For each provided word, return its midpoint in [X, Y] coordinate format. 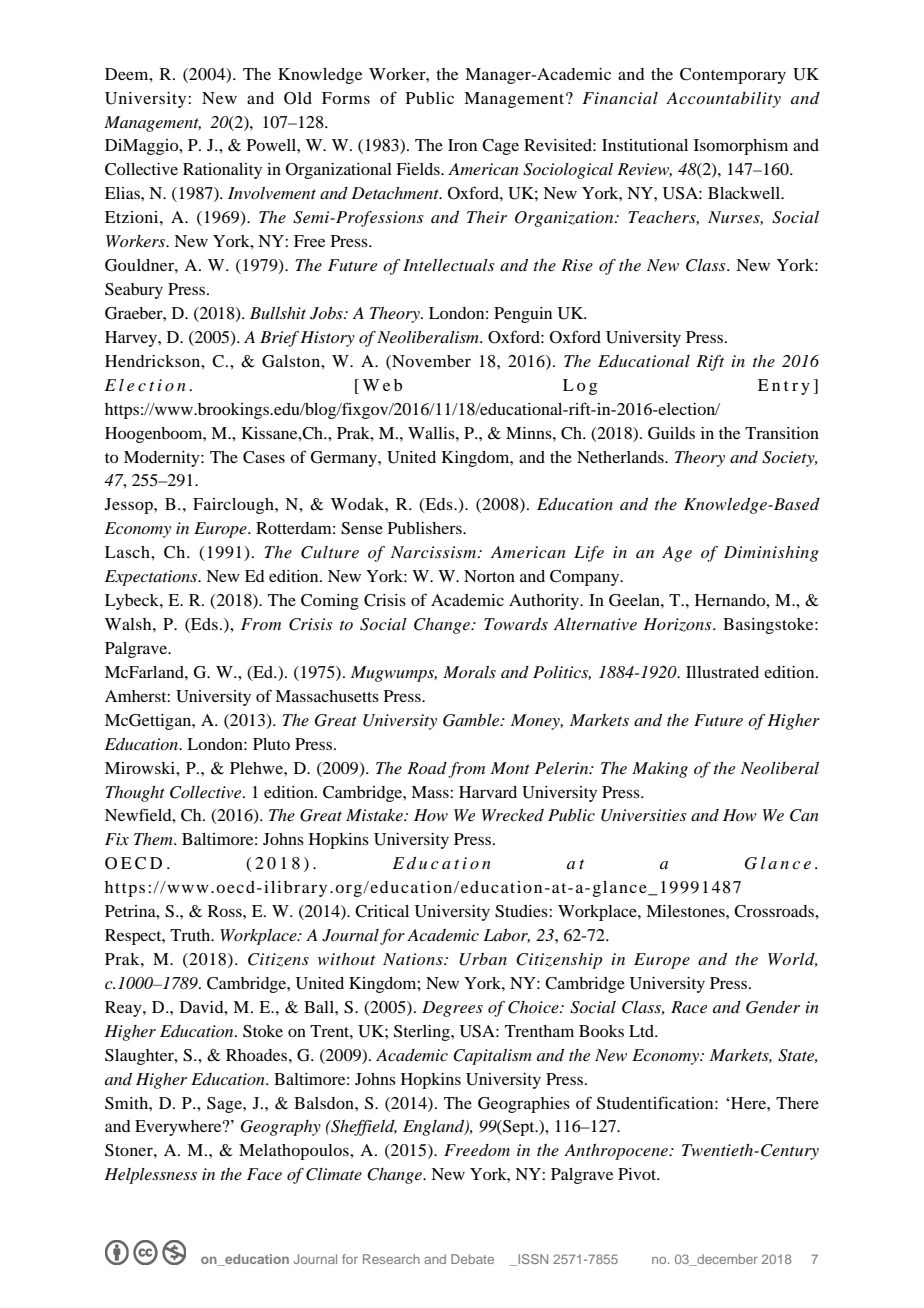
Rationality [222, 171]
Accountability [723, 100]
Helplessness [150, 1176]
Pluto [271, 744]
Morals [469, 672]
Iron [462, 145]
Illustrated [722, 672]
